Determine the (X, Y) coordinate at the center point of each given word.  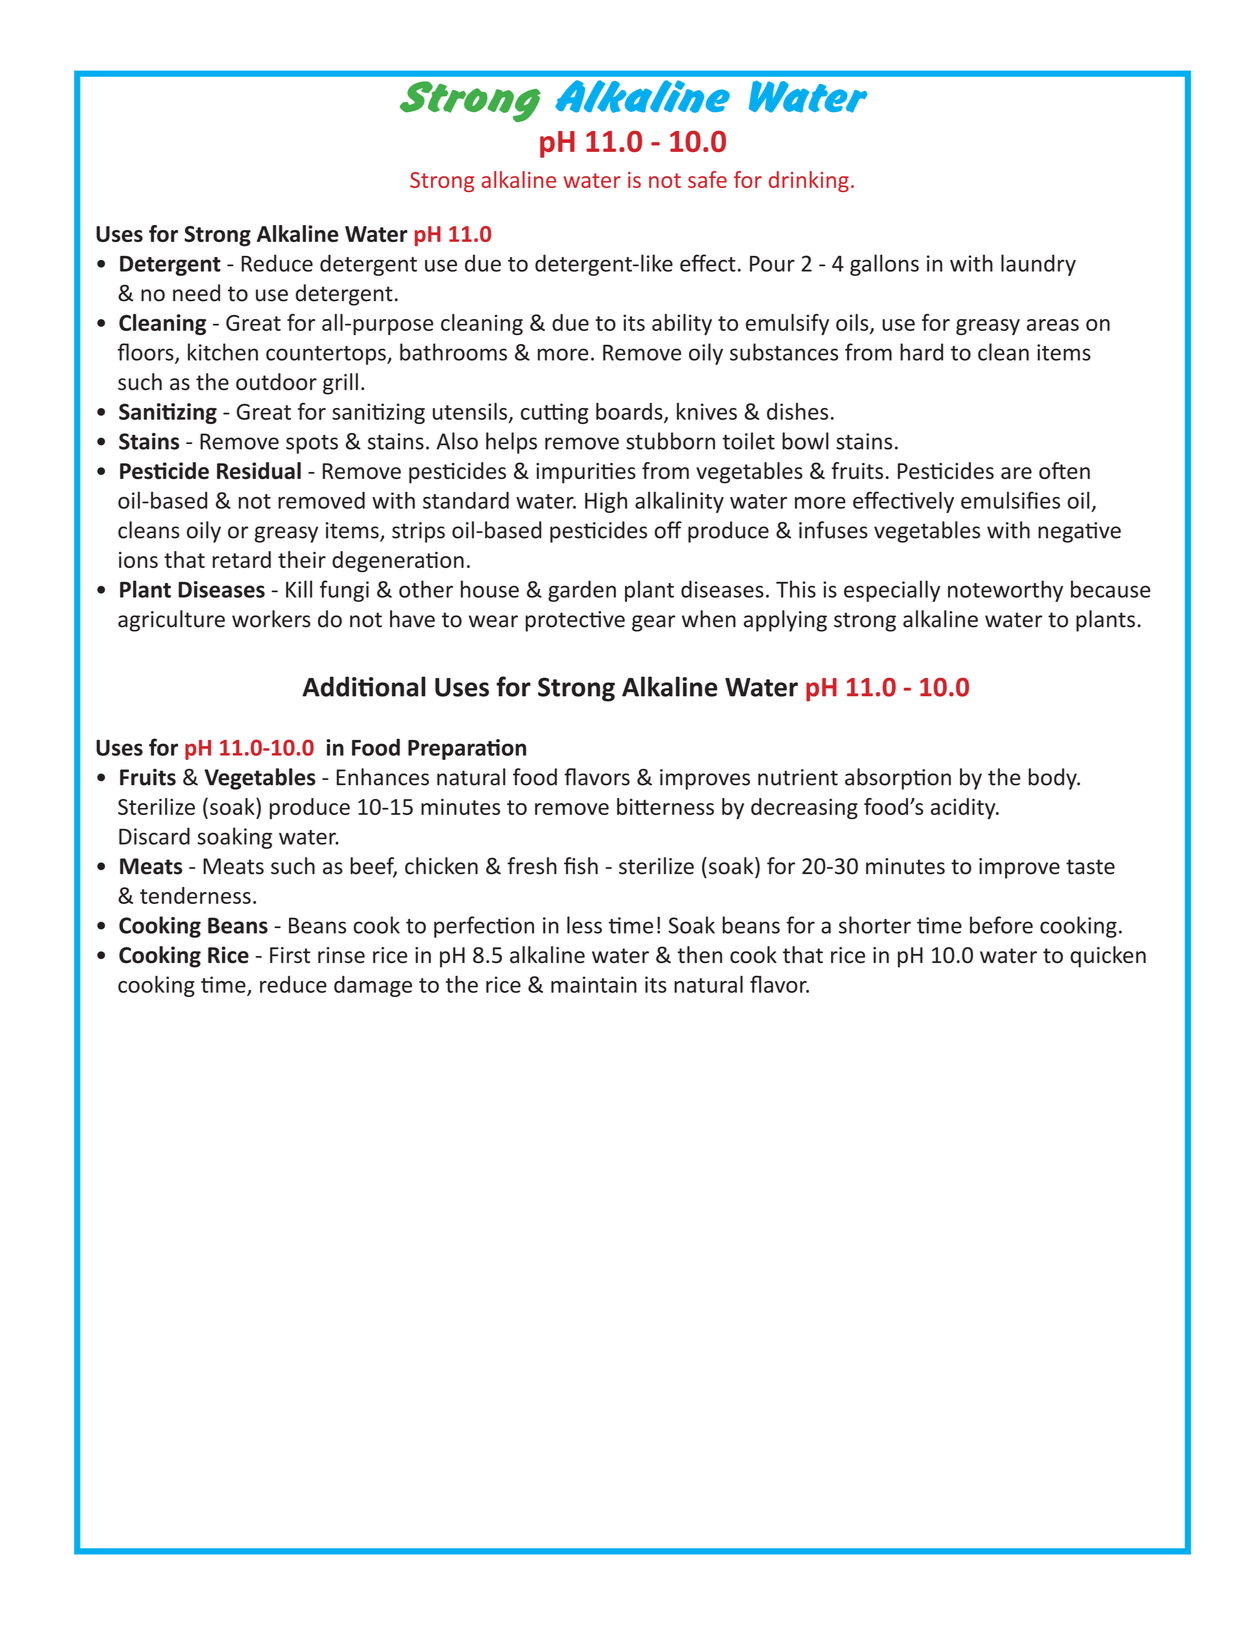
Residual (259, 470)
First (290, 955)
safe (707, 179)
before (1001, 925)
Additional (364, 686)
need (196, 293)
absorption (898, 779)
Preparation (467, 749)
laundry (1038, 265)
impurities (586, 473)
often (1064, 470)
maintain (594, 984)
